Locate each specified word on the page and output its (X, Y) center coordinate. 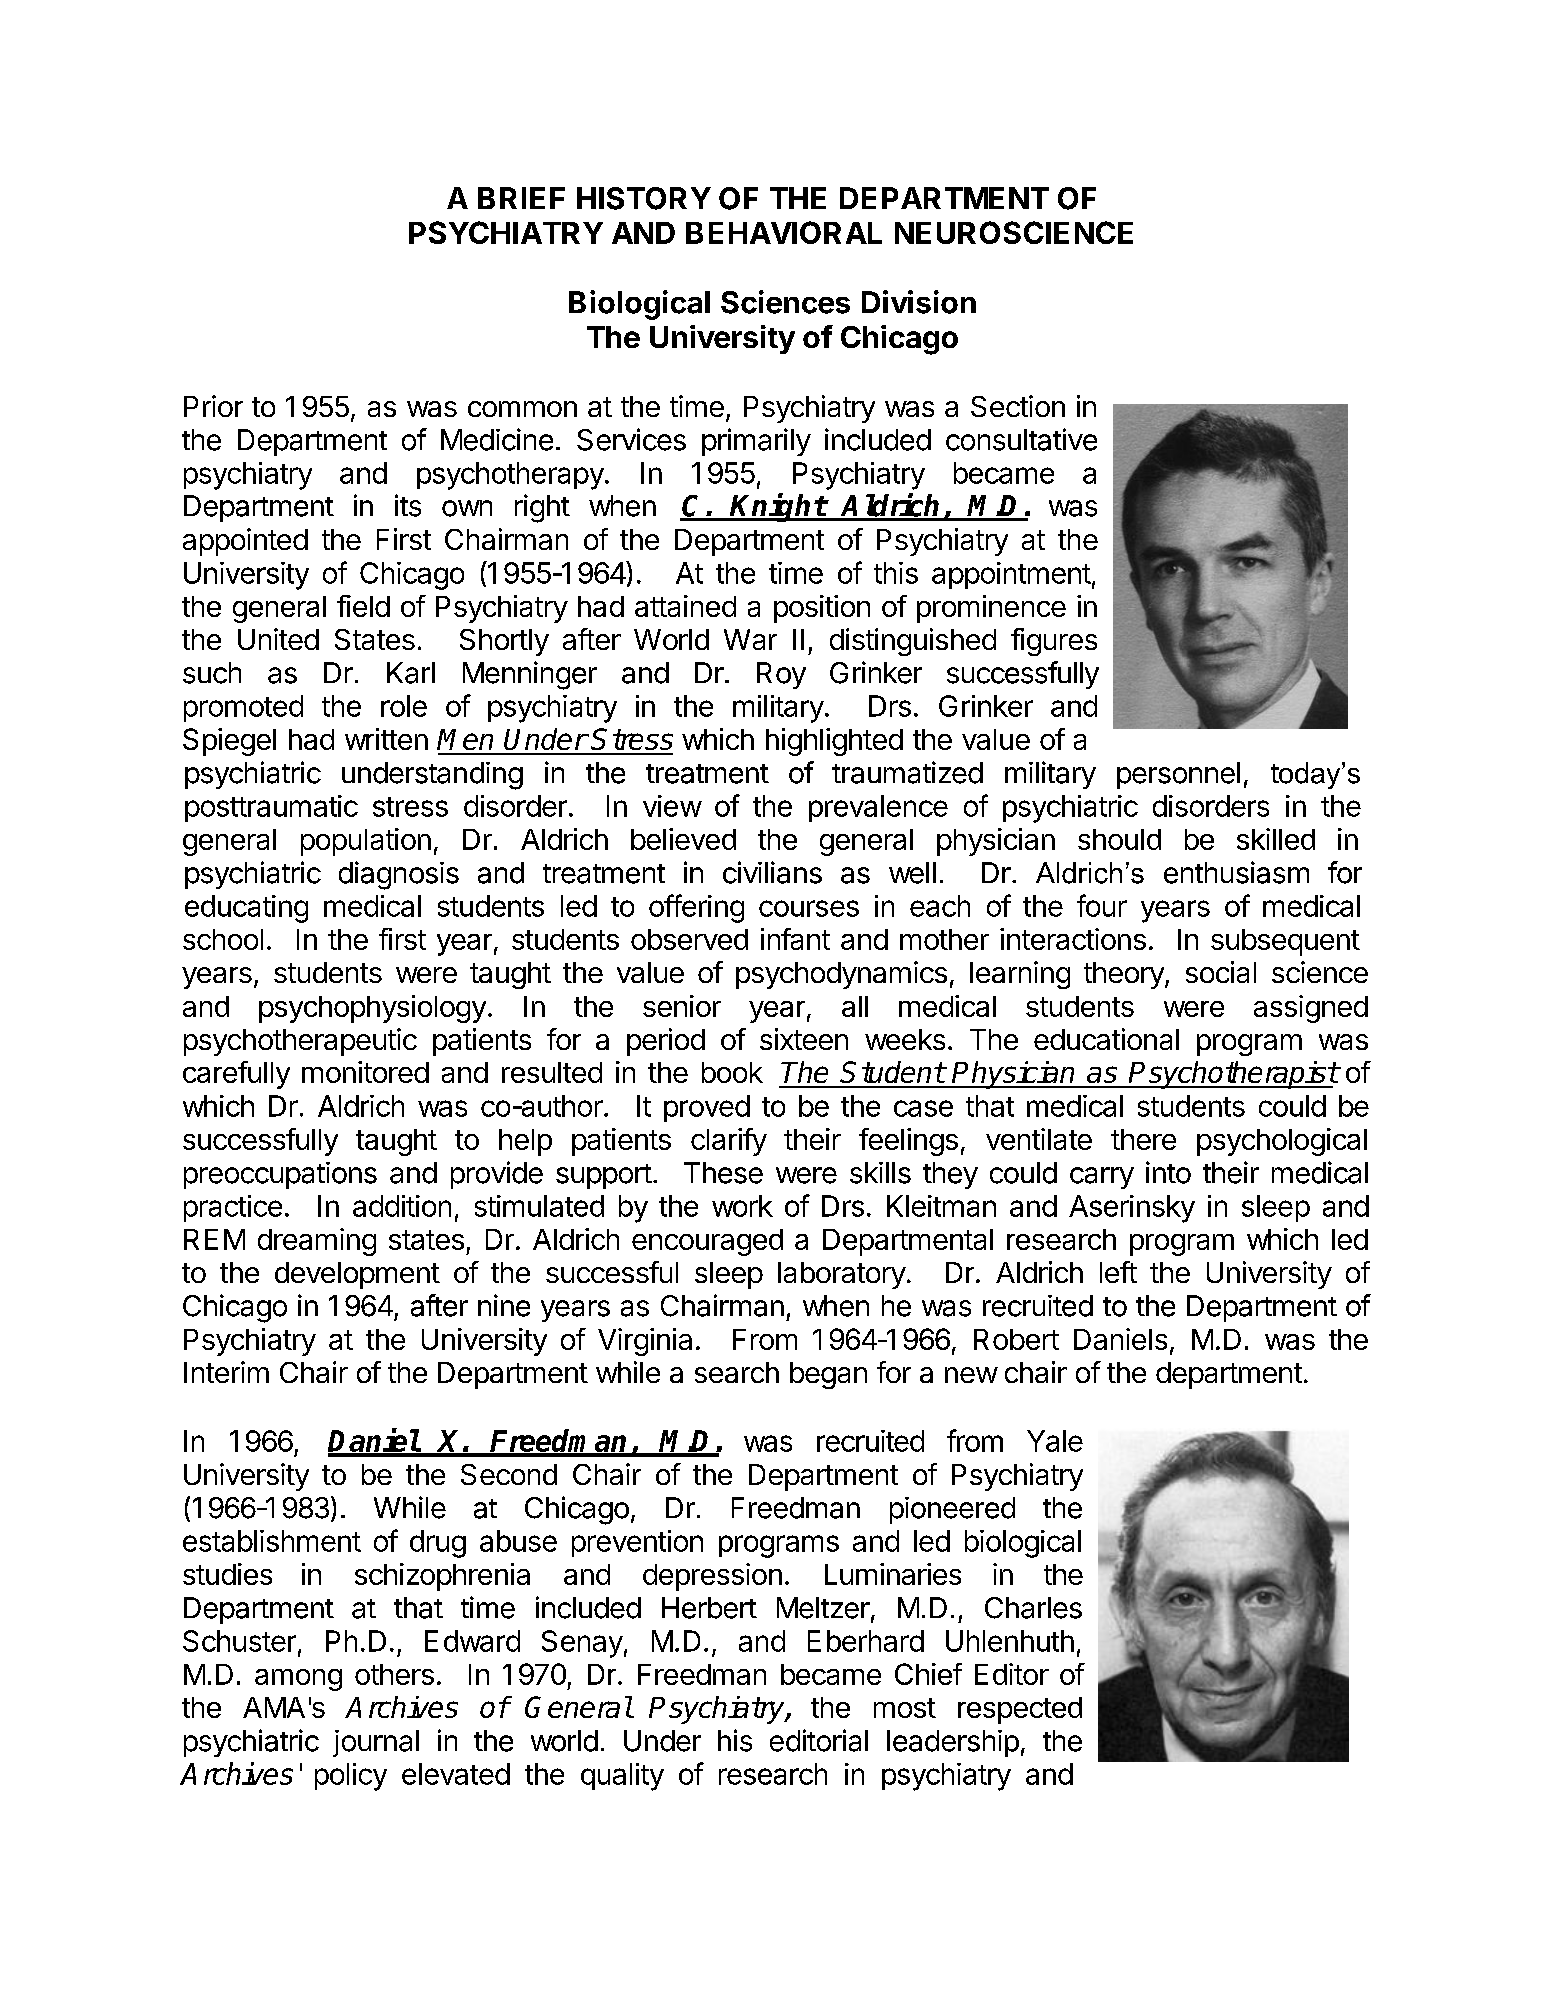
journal (376, 1743)
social (1221, 972)
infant (795, 939)
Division (919, 302)
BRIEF (521, 198)
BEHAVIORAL (784, 232)
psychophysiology (372, 1009)
